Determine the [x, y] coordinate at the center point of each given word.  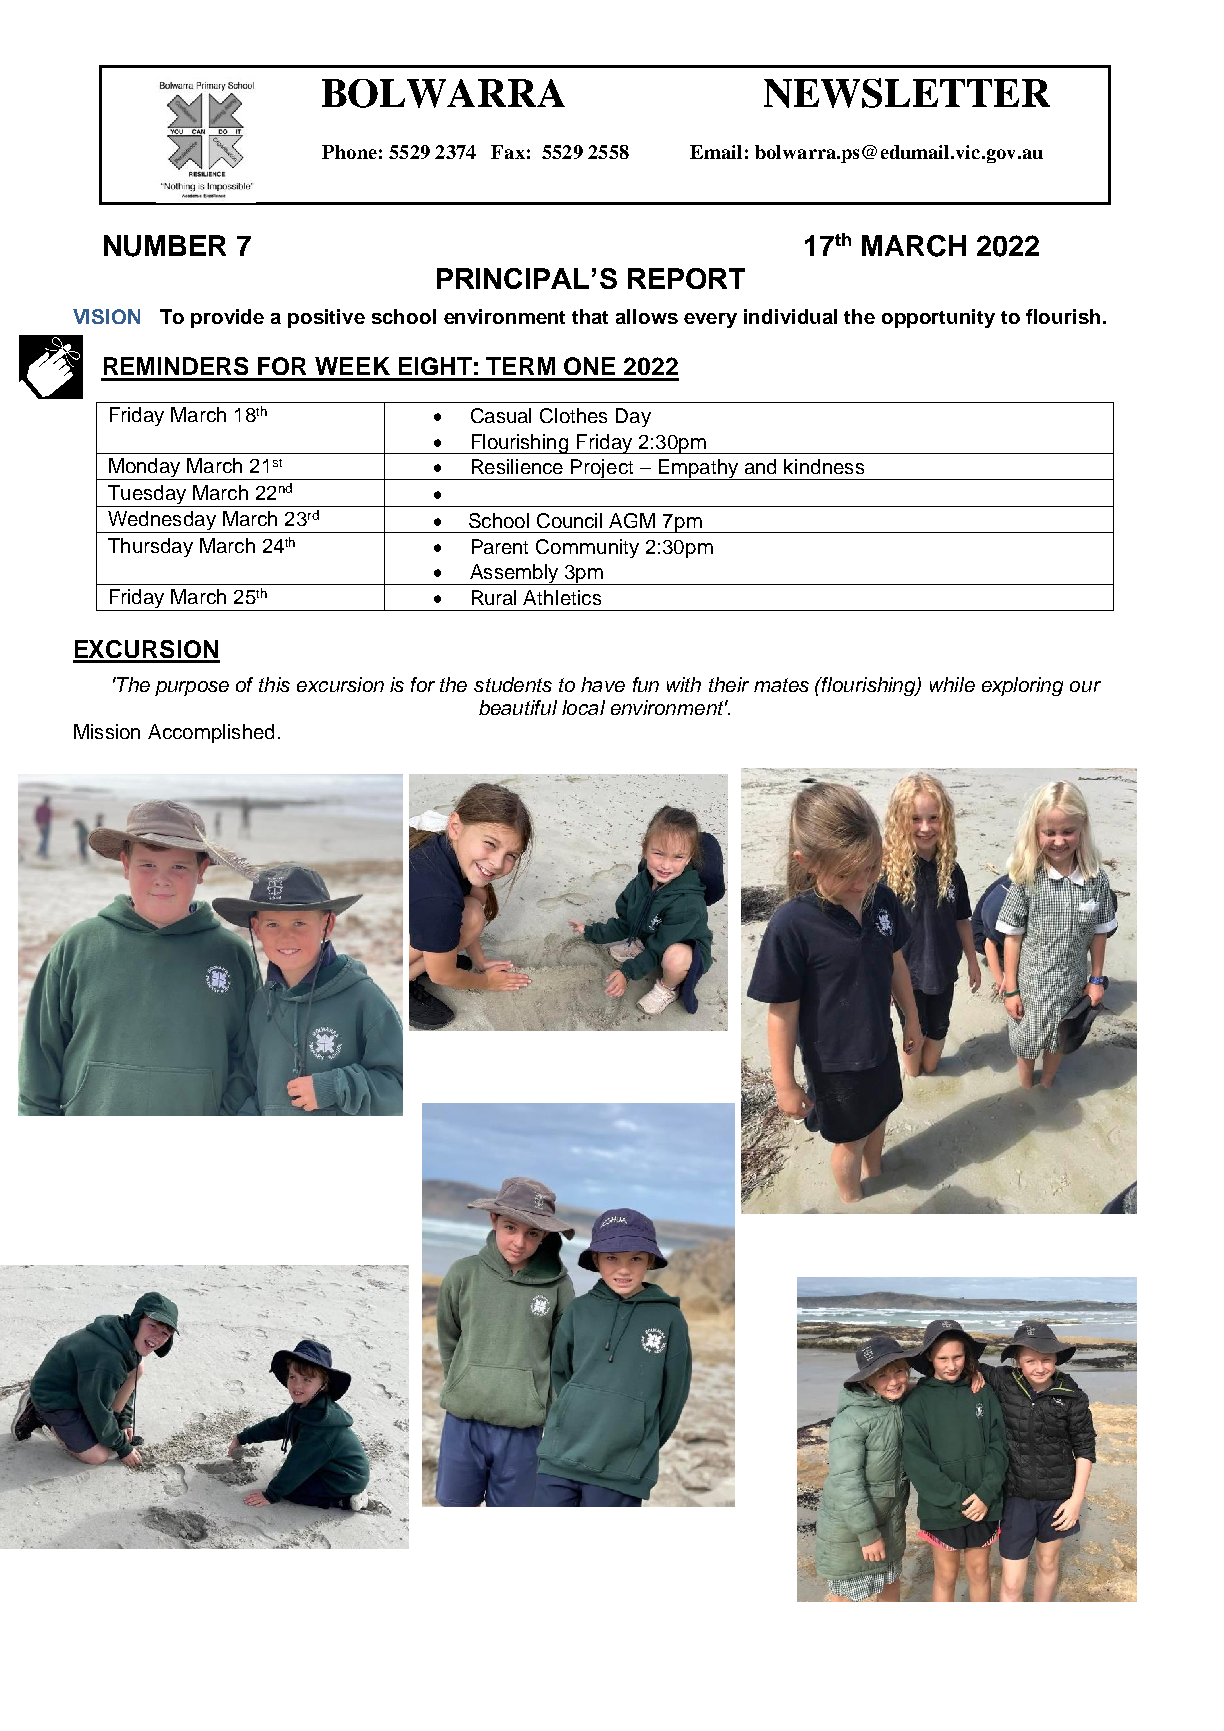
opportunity [938, 318]
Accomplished [211, 733]
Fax [508, 152]
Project [602, 469]
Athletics [562, 597]
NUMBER [165, 246]
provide [227, 318]
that [590, 316]
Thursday [150, 547]
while [952, 684]
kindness [824, 466]
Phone [349, 152]
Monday [145, 469]
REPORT [686, 278]
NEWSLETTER [907, 93]
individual [790, 316]
